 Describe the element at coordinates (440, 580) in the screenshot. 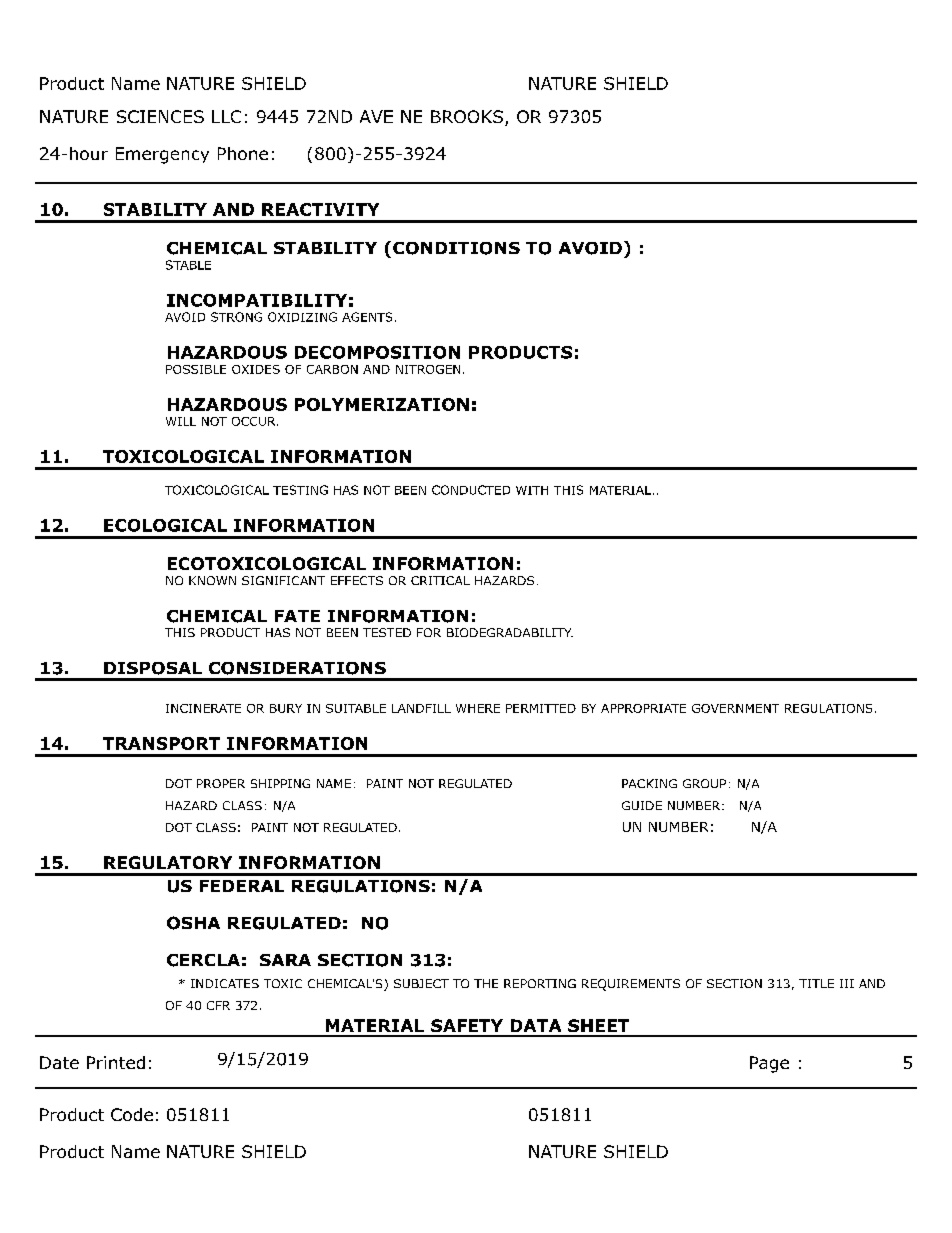

I see `CRITICAL` at that location.
